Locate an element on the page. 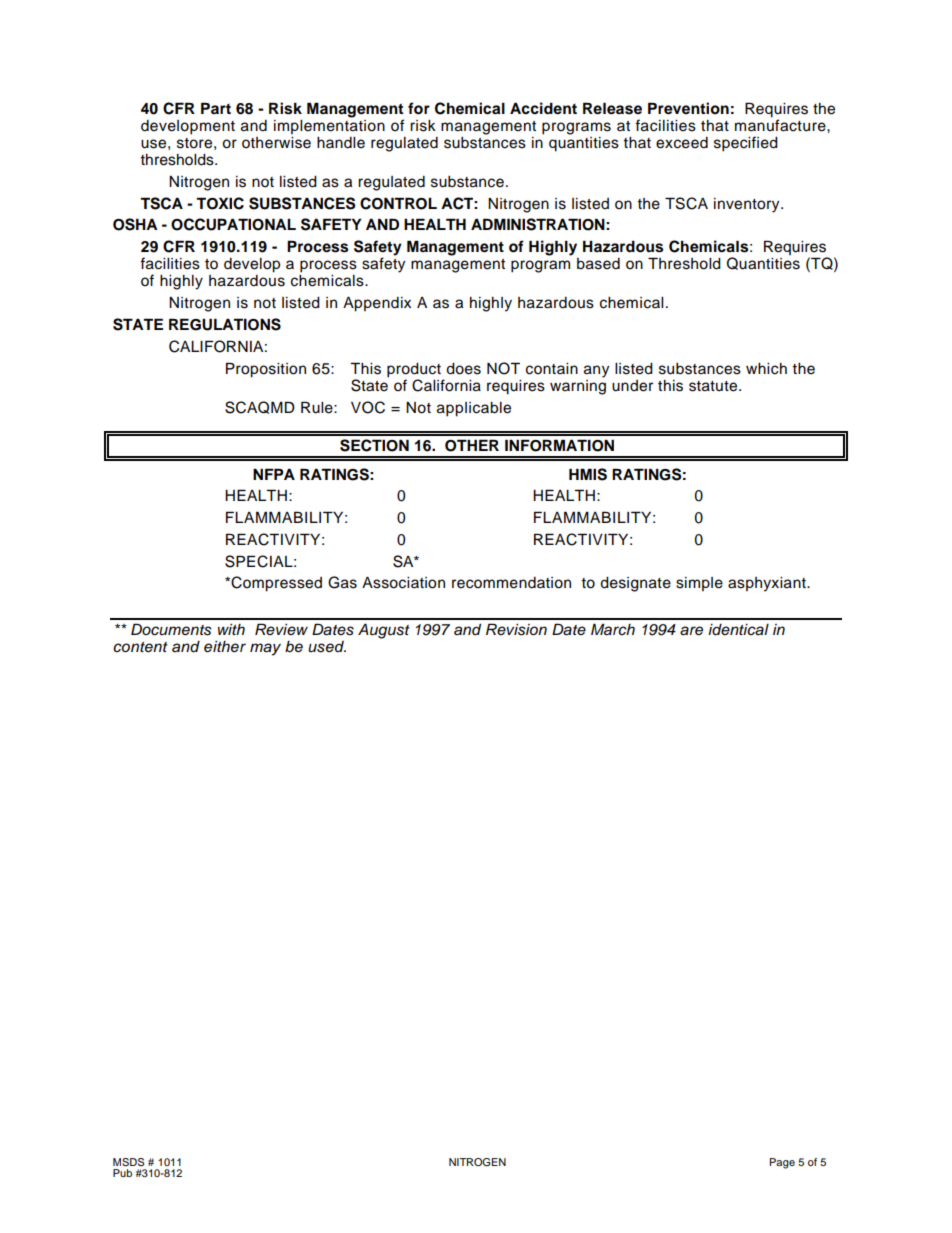  CONTROL is located at coordinates (398, 203).
